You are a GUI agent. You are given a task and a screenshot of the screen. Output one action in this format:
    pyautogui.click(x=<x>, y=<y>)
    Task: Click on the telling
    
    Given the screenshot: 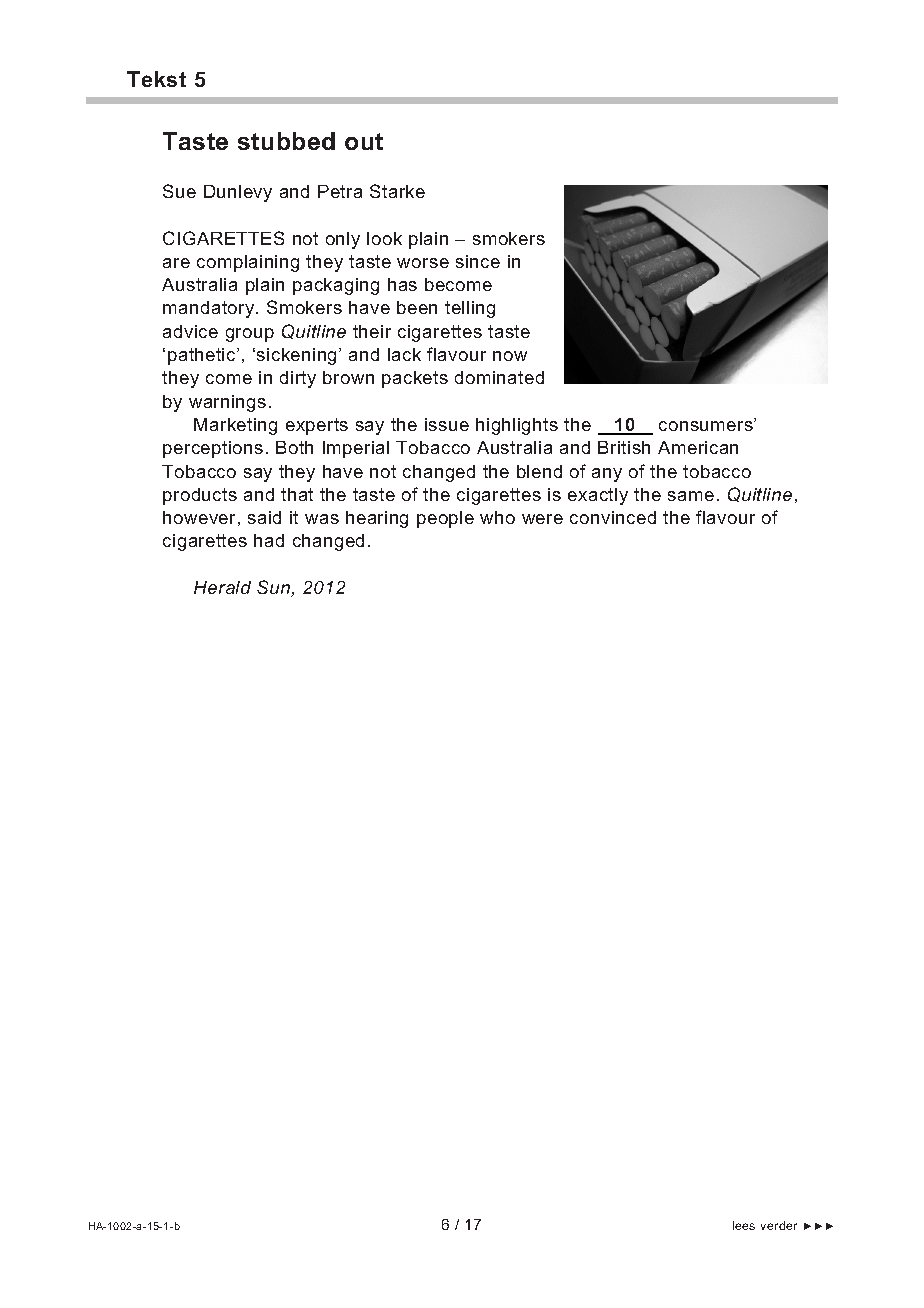 What is the action you would take?
    pyautogui.click(x=470, y=309)
